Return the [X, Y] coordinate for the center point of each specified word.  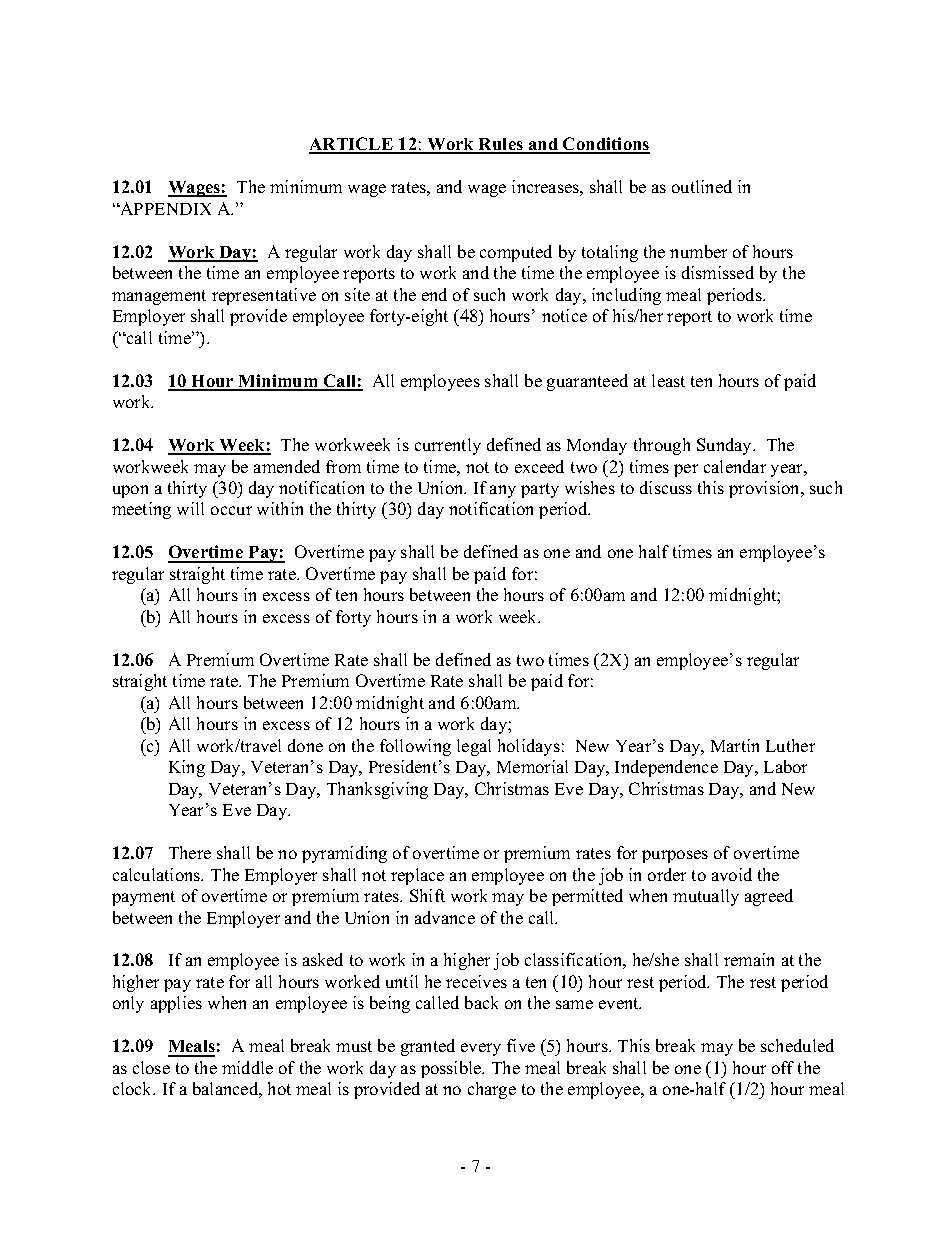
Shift [427, 895]
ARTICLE [352, 145]
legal [474, 747]
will [190, 508]
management [159, 297]
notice [564, 315]
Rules [501, 145]
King [187, 768]
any [503, 491]
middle [247, 1067]
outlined [702, 186]
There [190, 852]
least [668, 380]
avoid [732, 874]
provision [765, 489]
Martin [735, 745]
